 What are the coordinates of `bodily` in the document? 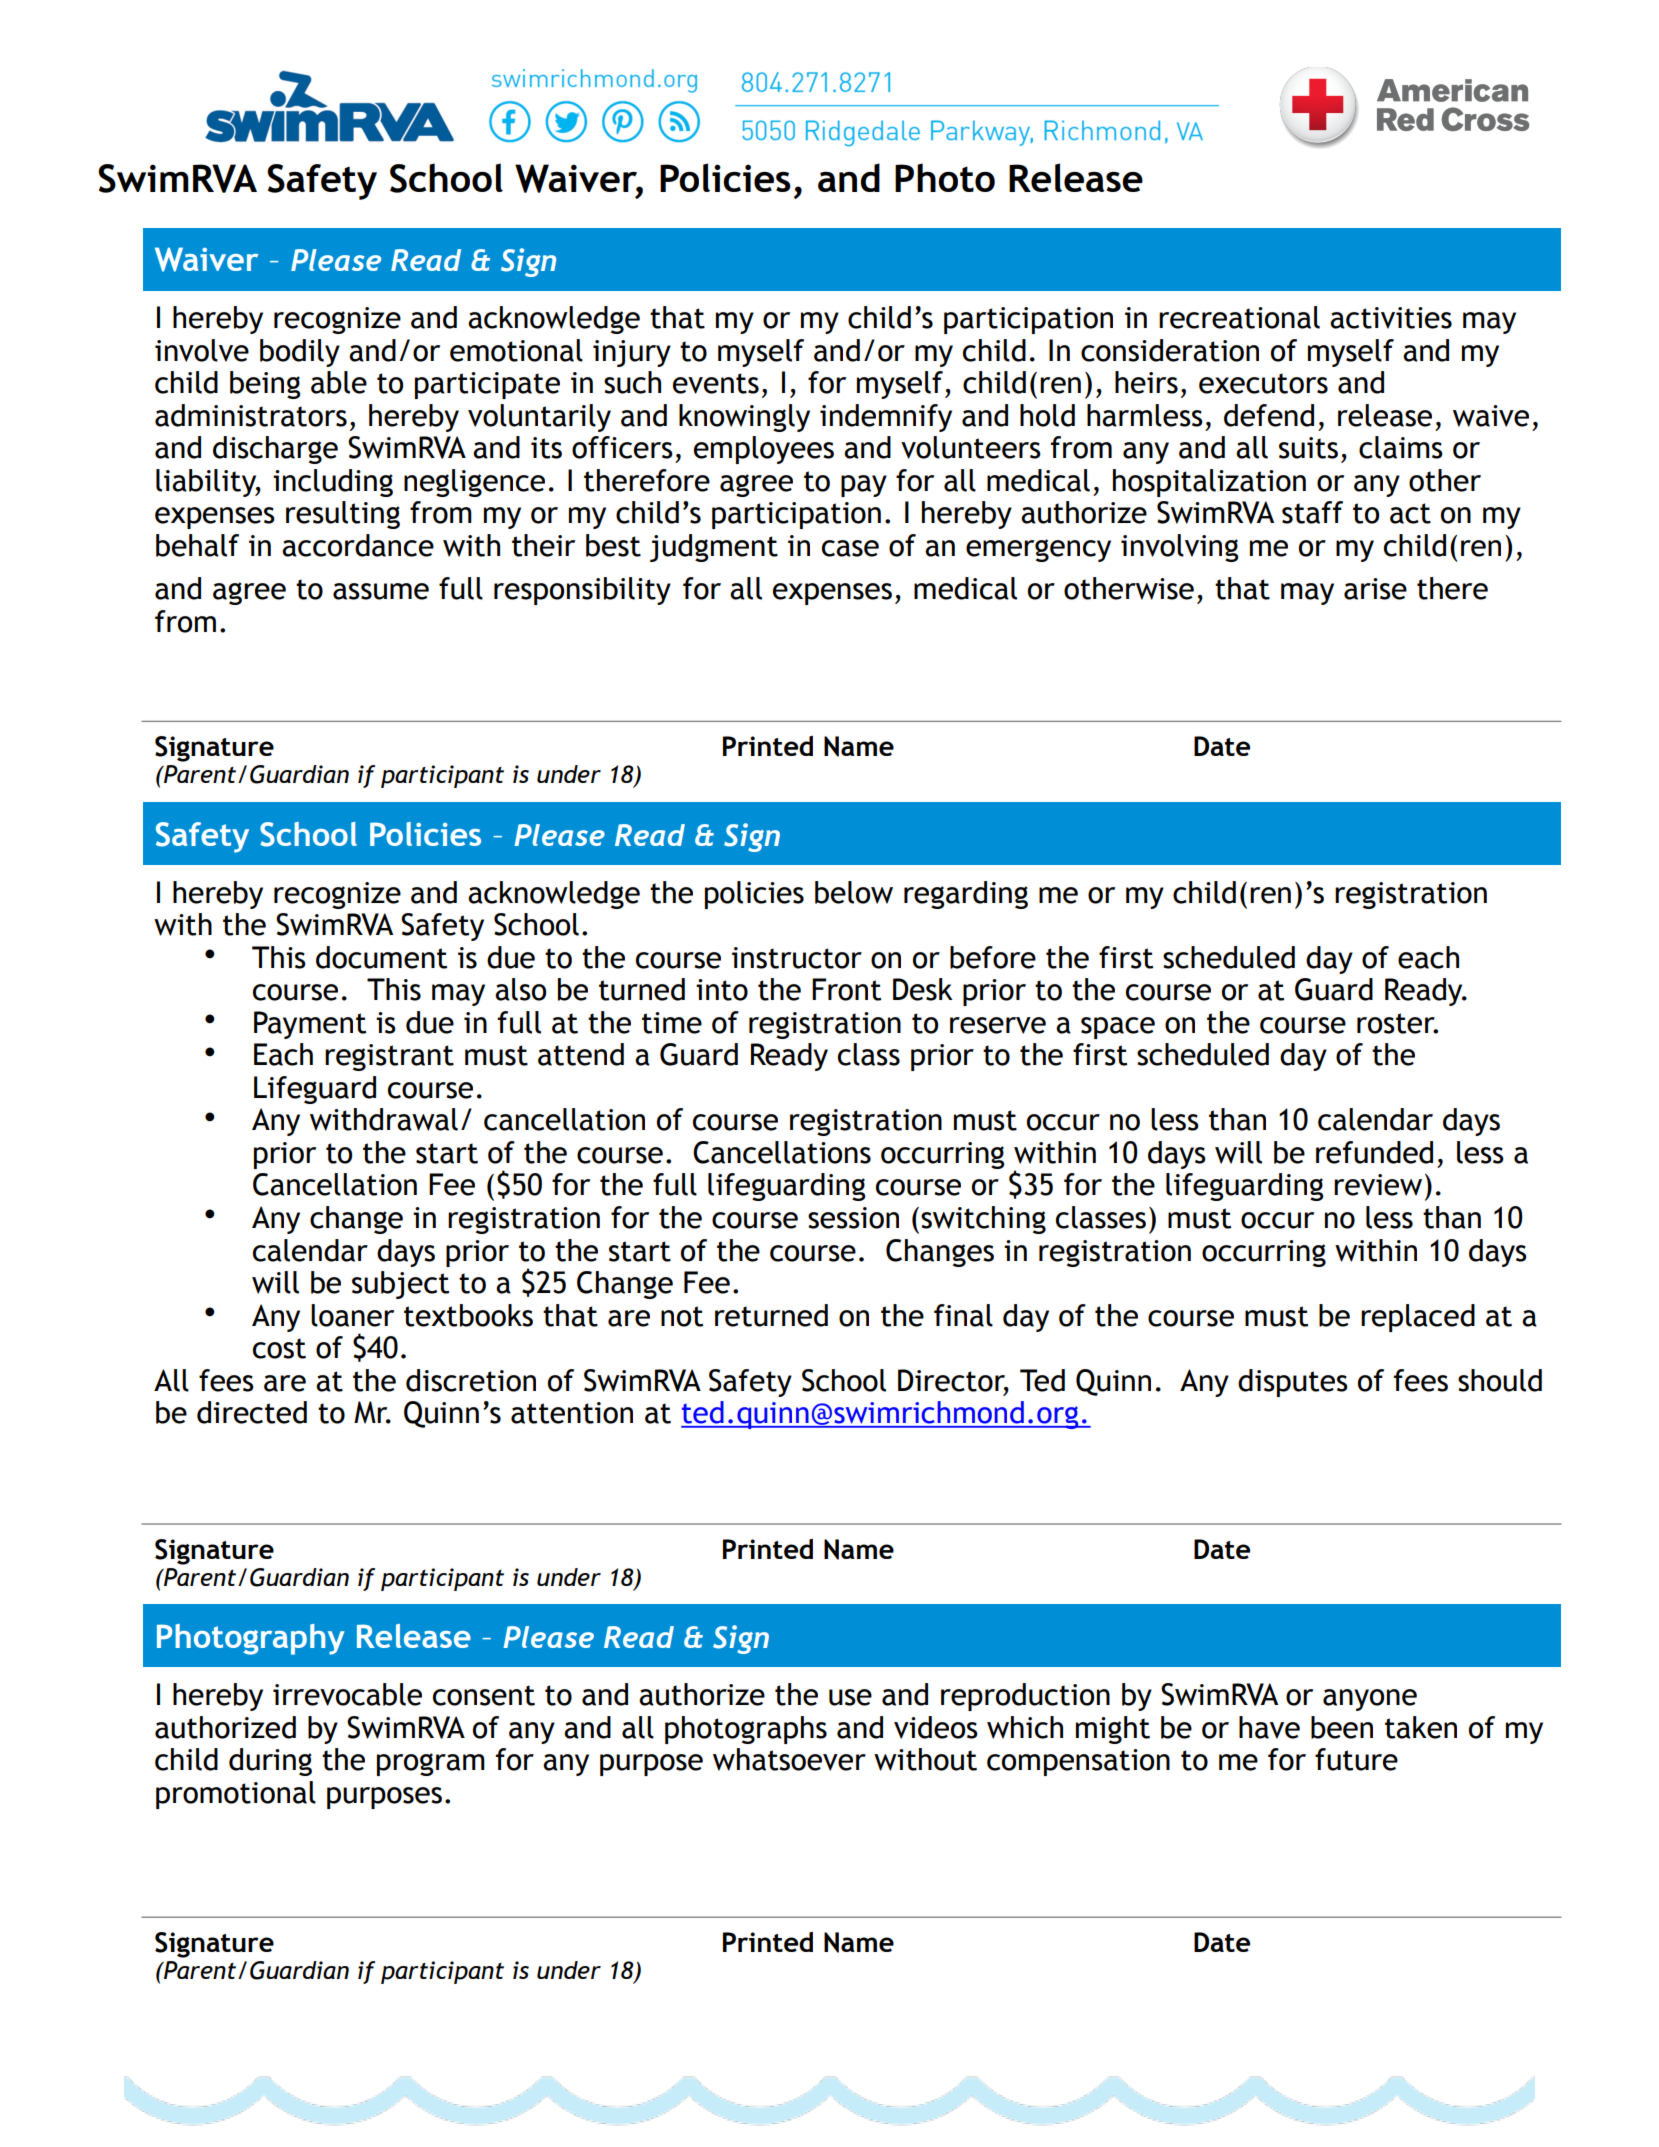 It's located at (300, 353).
